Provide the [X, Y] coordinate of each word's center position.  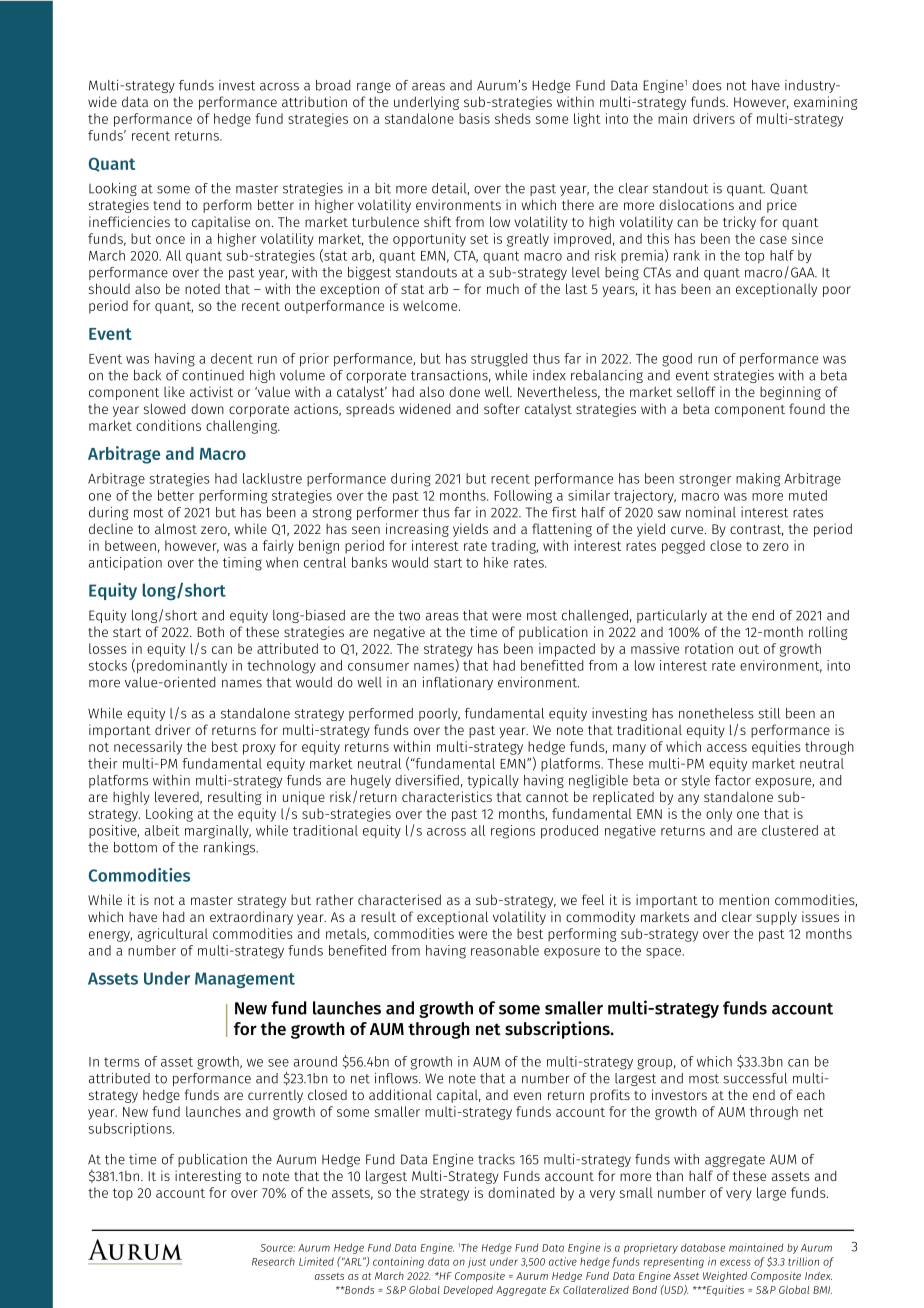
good [677, 360]
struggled [499, 360]
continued [213, 375]
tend [166, 204]
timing [242, 564]
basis [474, 118]
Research [273, 1261]
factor [733, 780]
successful [755, 1078]
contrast [757, 530]
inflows [397, 1078]
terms [122, 1062]
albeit [162, 830]
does [707, 85]
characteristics [447, 796]
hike [496, 562]
